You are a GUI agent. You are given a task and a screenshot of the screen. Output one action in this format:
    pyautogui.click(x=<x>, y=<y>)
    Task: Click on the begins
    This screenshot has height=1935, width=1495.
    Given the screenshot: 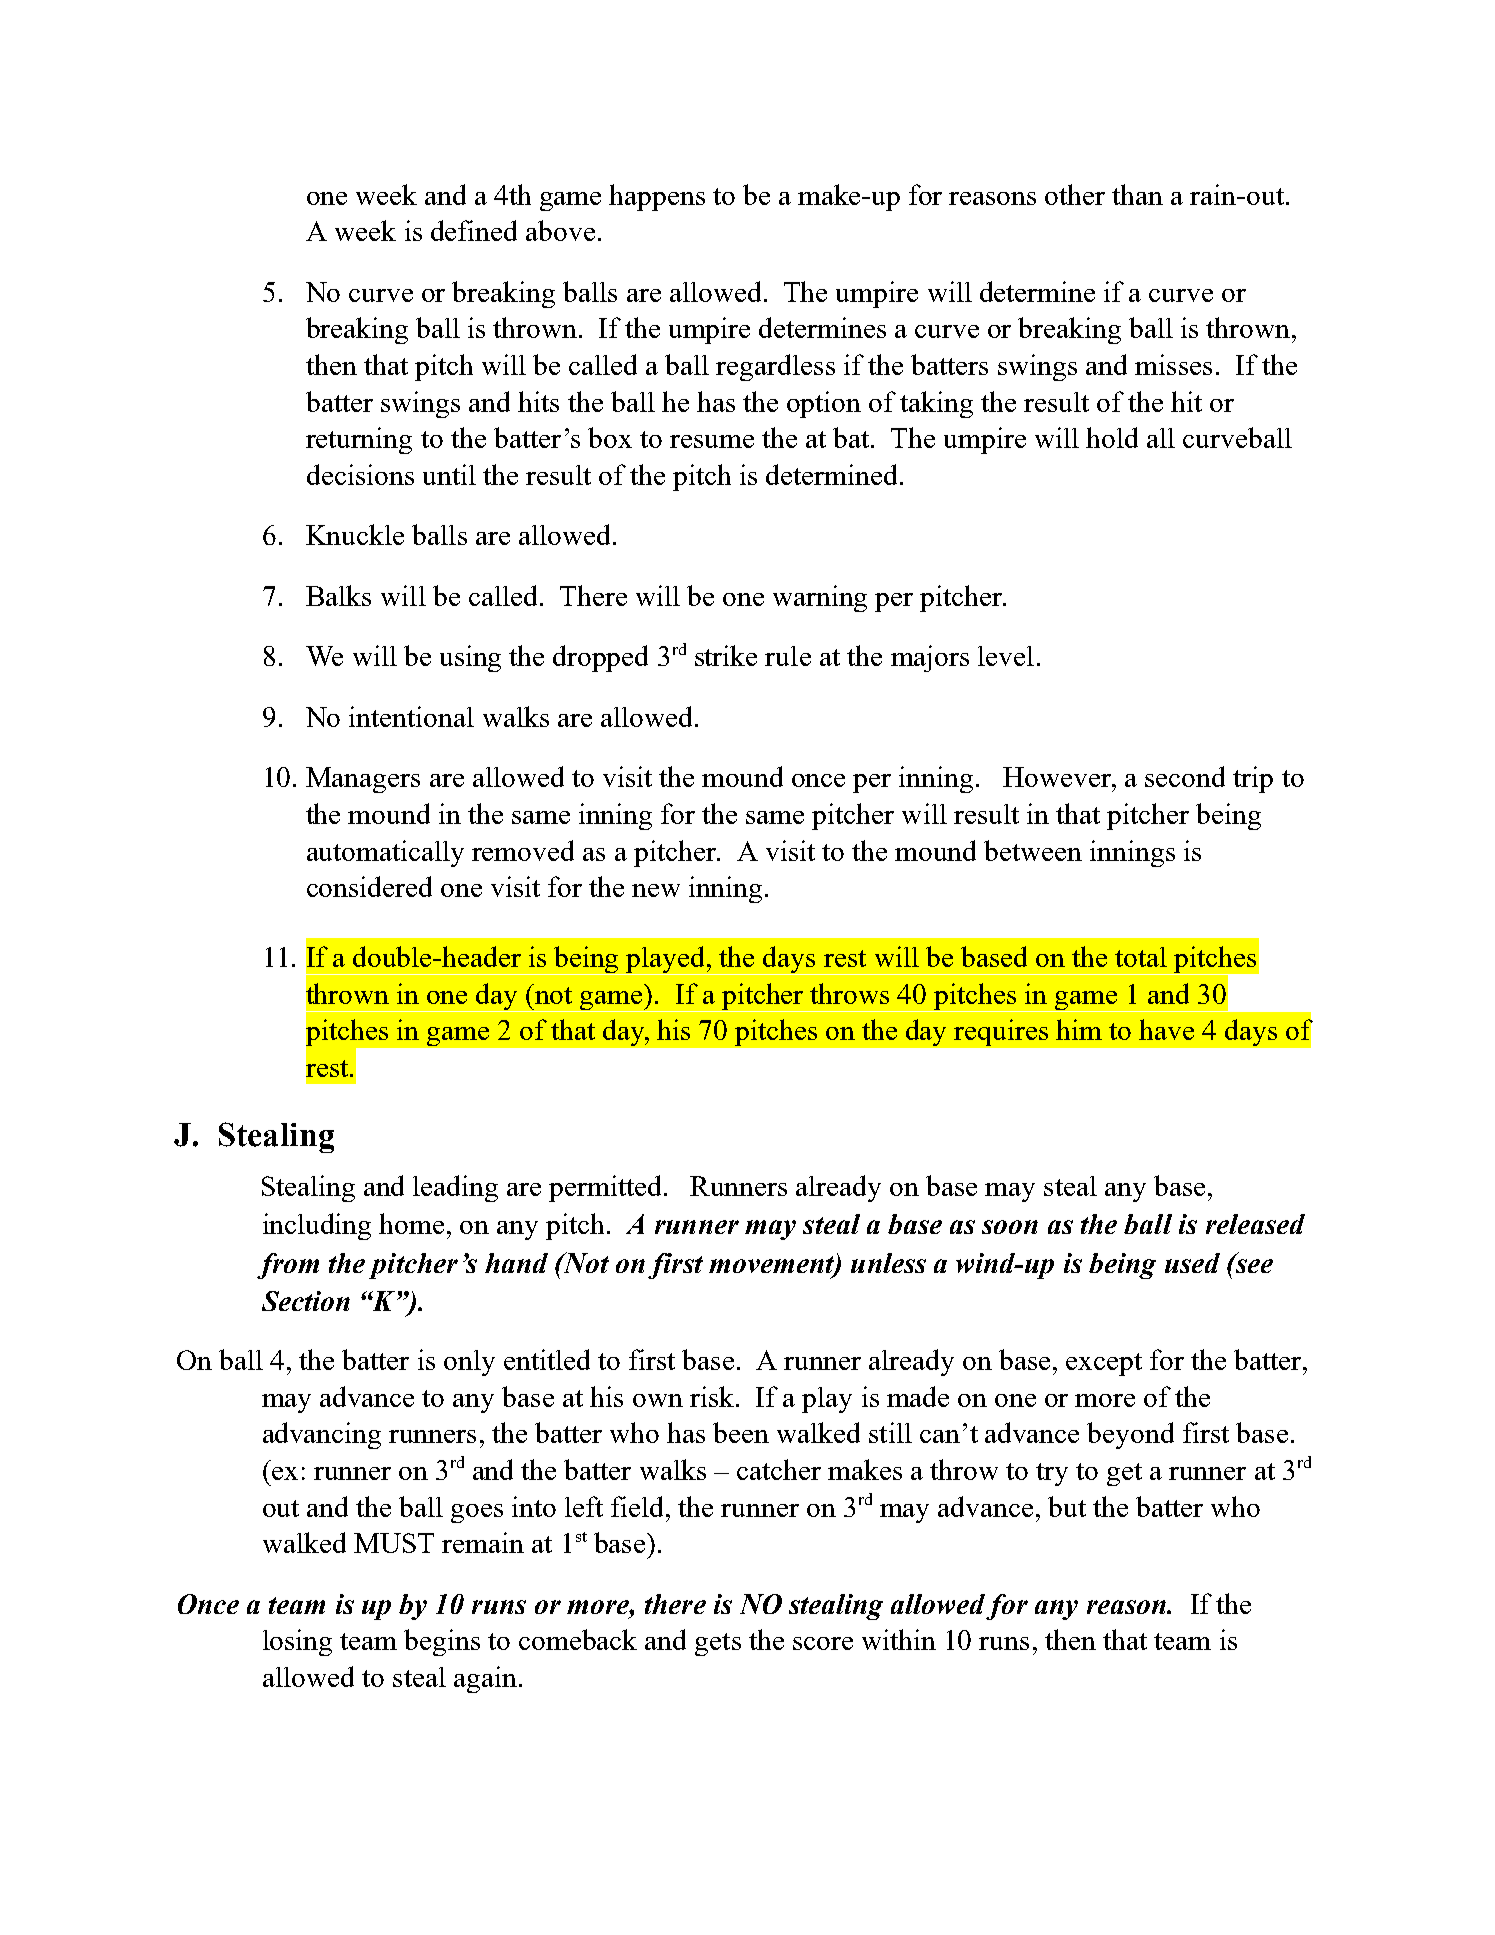 What is the action you would take?
    pyautogui.click(x=442, y=1642)
